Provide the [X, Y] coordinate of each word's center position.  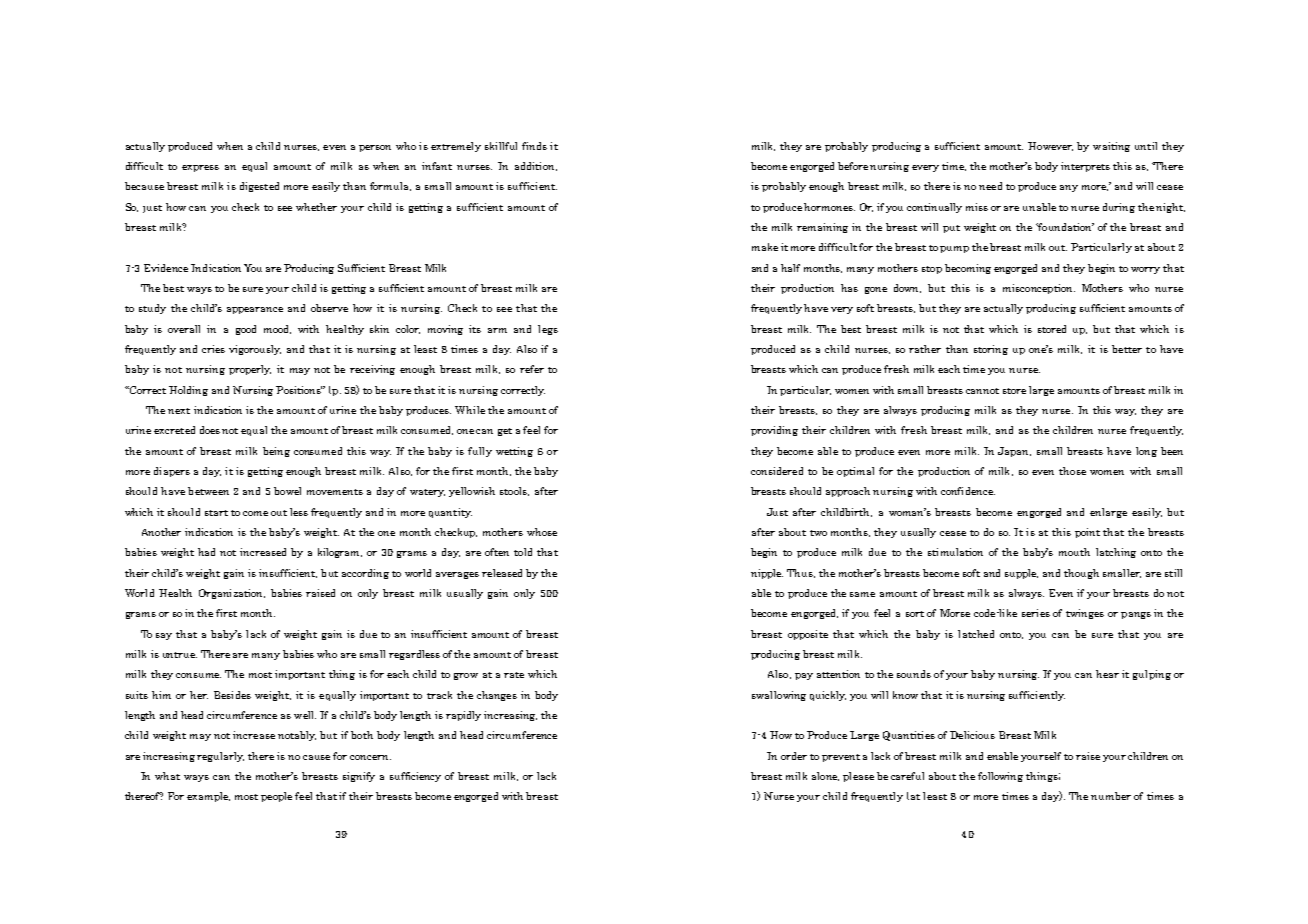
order [794, 756]
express [200, 168]
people [276, 797]
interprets [1085, 167]
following [1000, 777]
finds [534, 146]
